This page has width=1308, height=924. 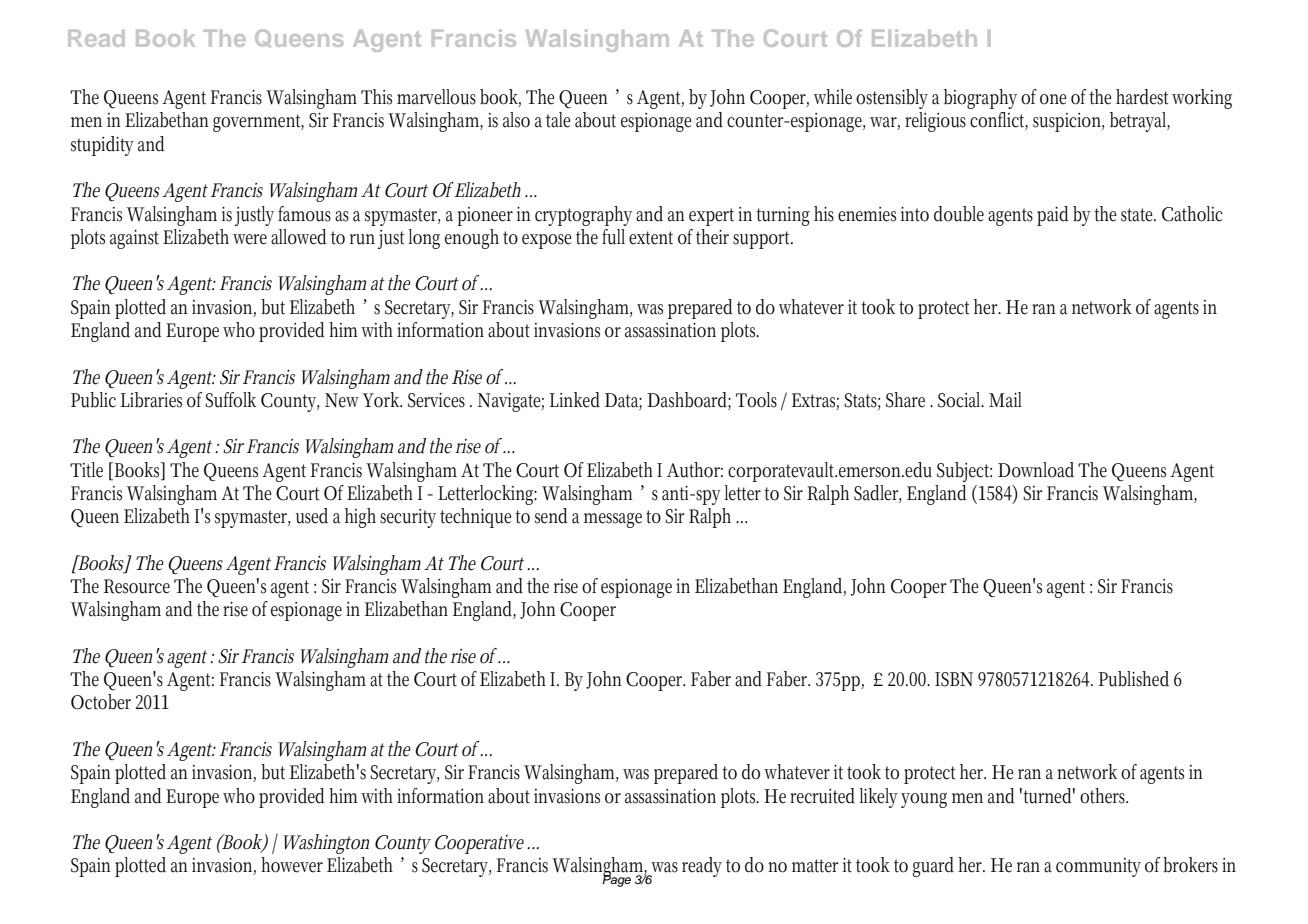 What do you see at coordinates (292, 865) in the page?
I see `however` at bounding box center [292, 865].
